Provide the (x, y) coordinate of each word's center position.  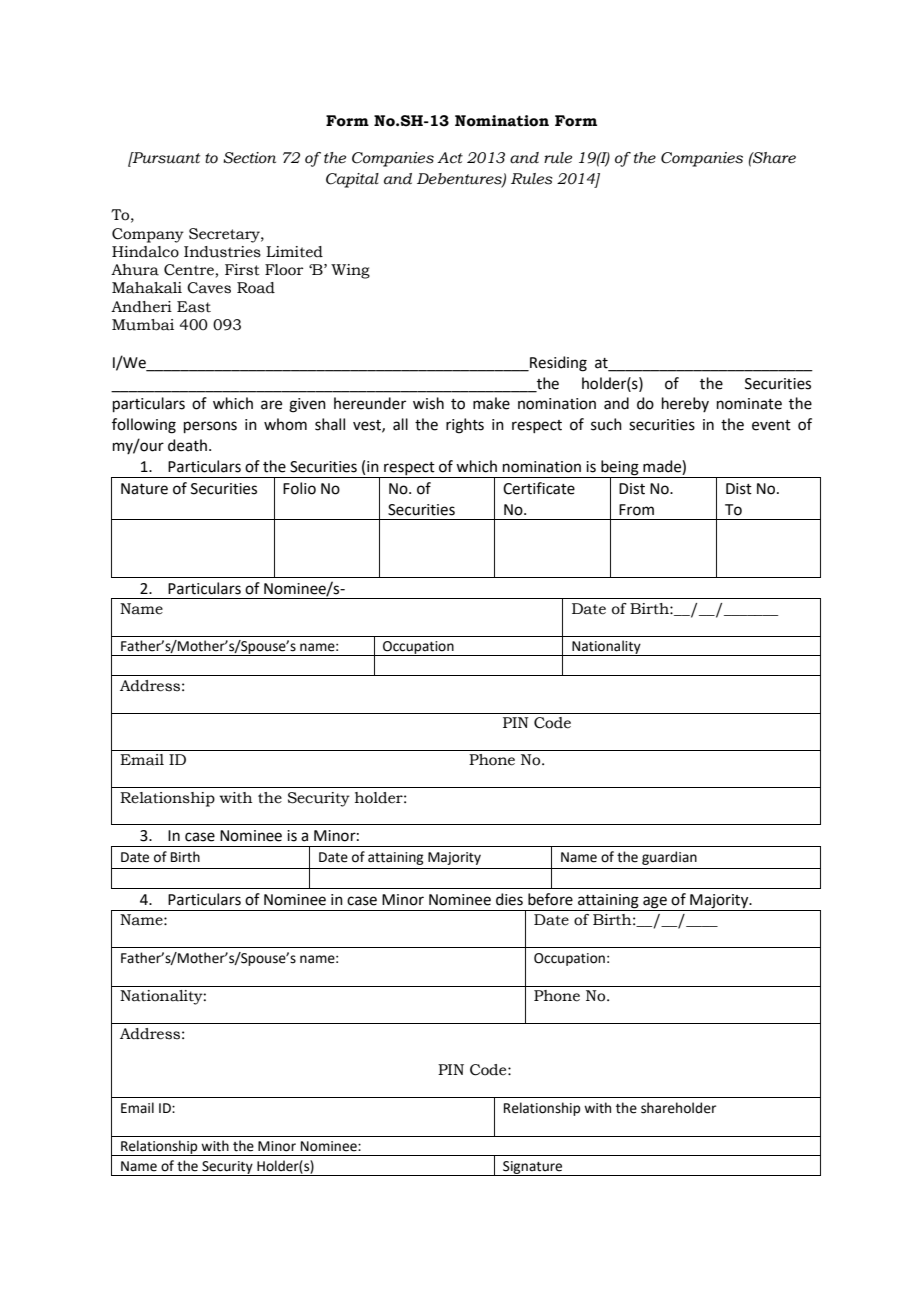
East (194, 307)
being (620, 469)
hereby (685, 404)
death (187, 445)
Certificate (539, 488)
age (655, 903)
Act (450, 158)
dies (509, 899)
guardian (669, 858)
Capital (352, 180)
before (550, 899)
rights (465, 426)
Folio (299, 488)
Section (249, 158)
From (636, 510)
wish (428, 403)
